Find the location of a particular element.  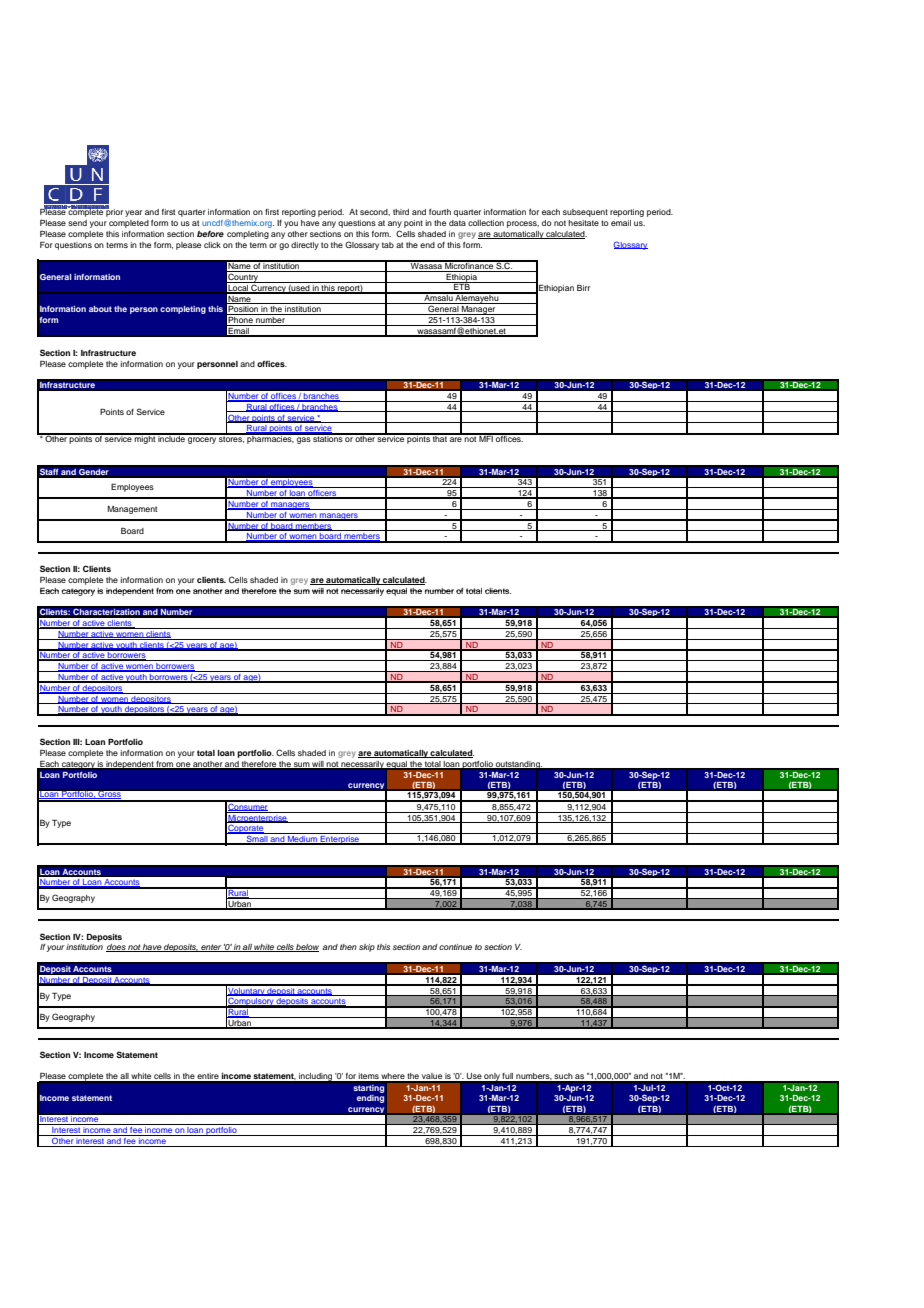

collection is located at coordinates (486, 223).
